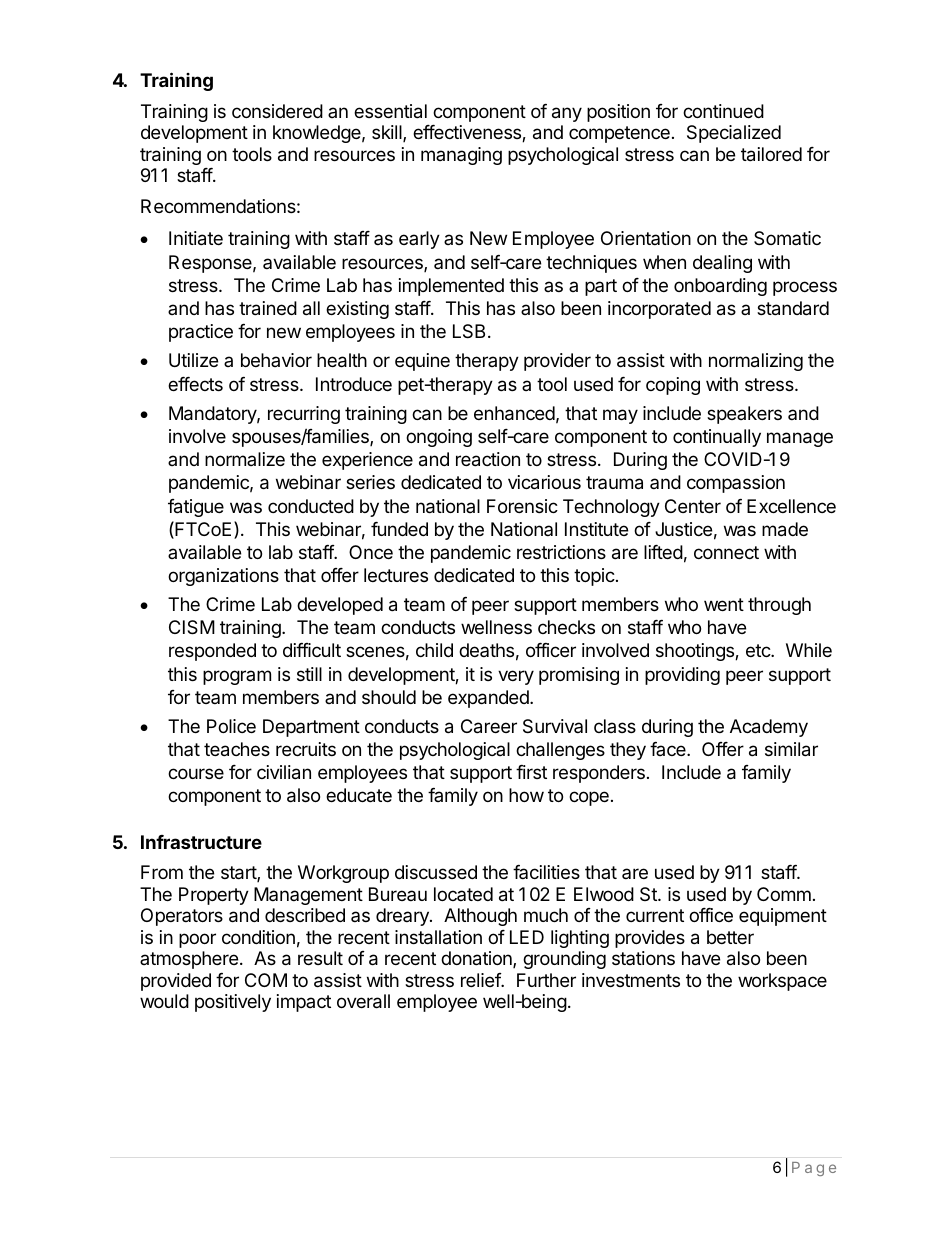 The height and width of the page is (1233, 952). I want to click on organizations, so click(223, 577).
